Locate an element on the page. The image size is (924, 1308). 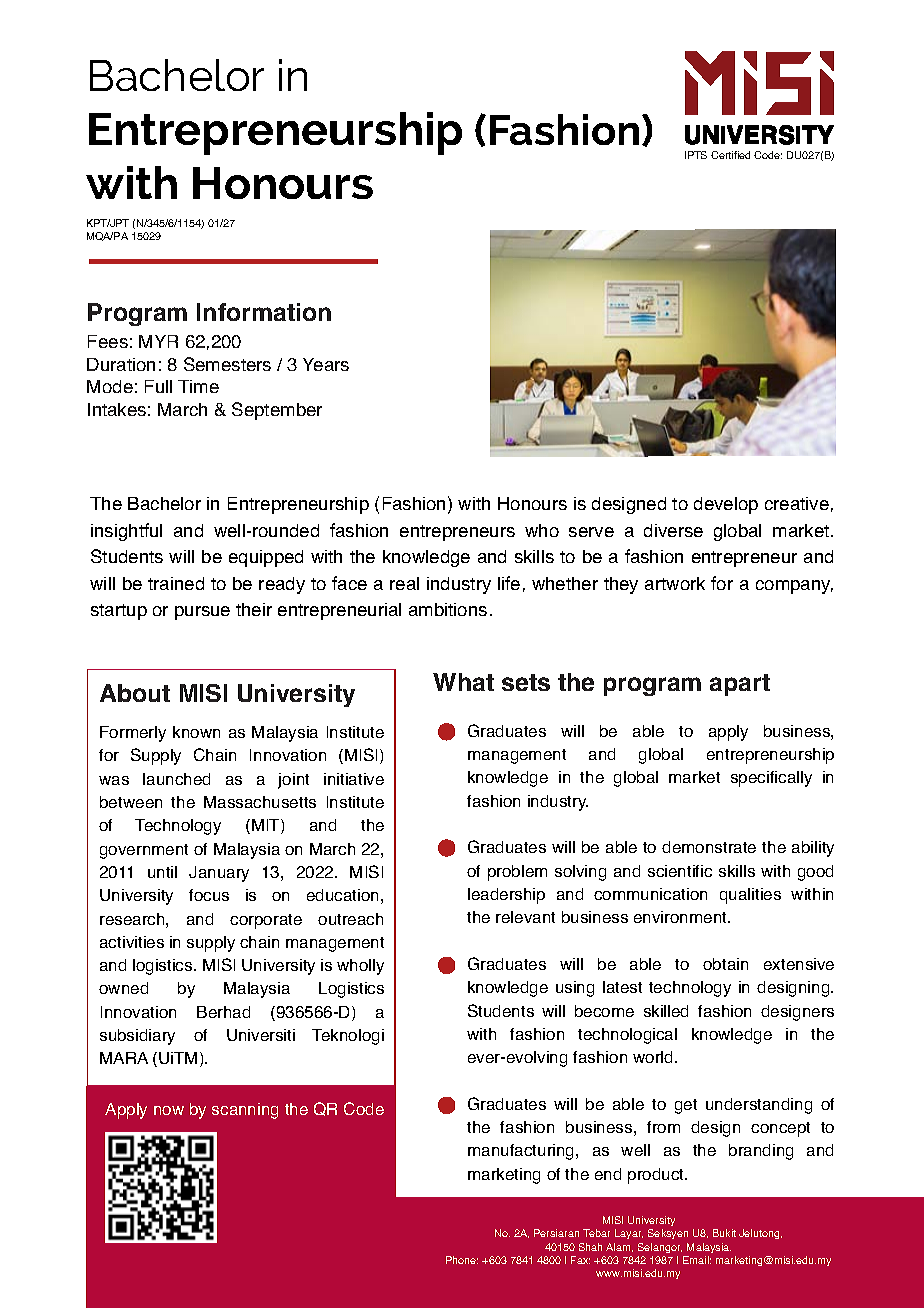
Phone is located at coordinates (462, 1260).
